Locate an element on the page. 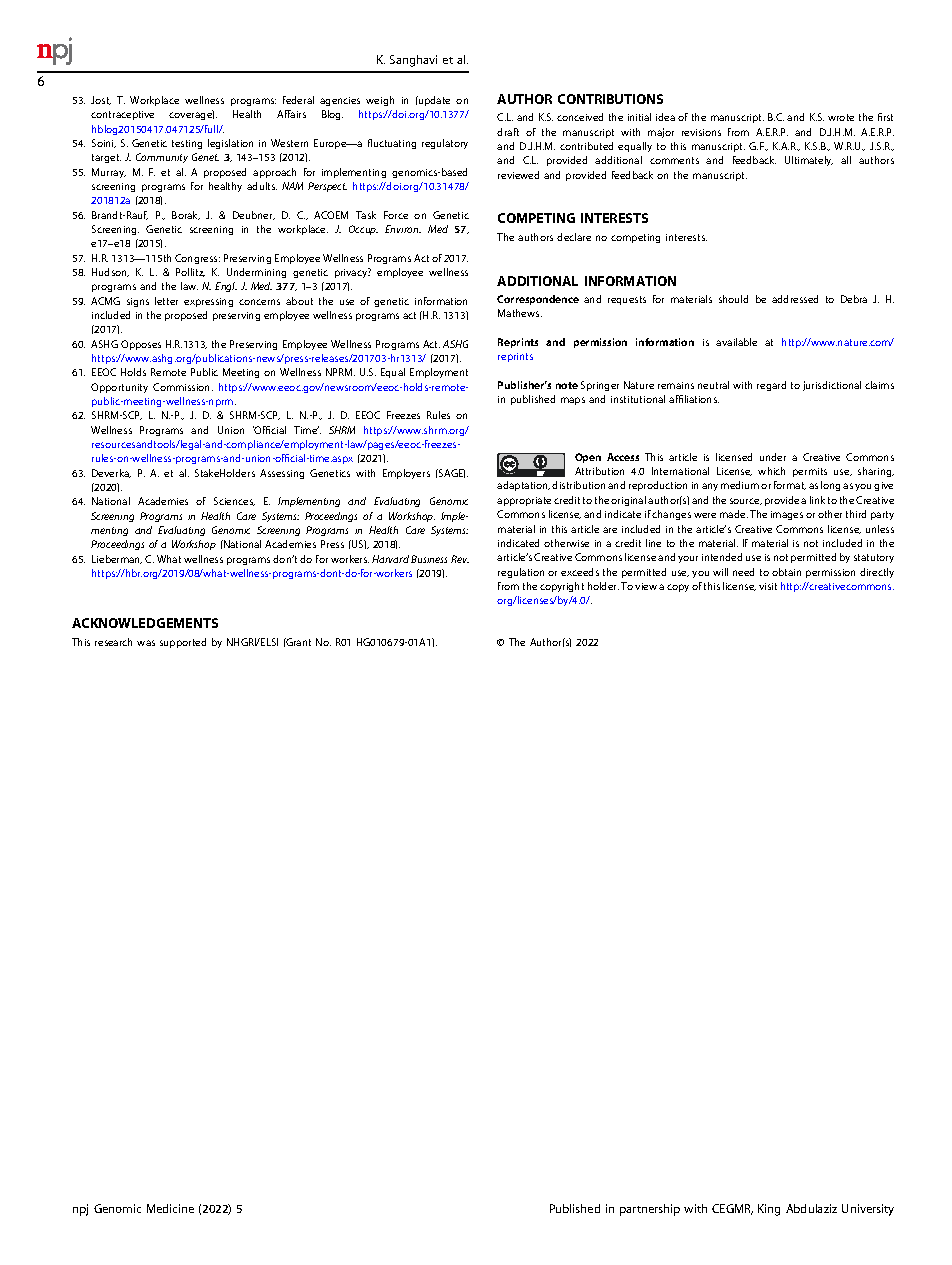 This page has height=1265, width=952. Sciences is located at coordinates (234, 501).
